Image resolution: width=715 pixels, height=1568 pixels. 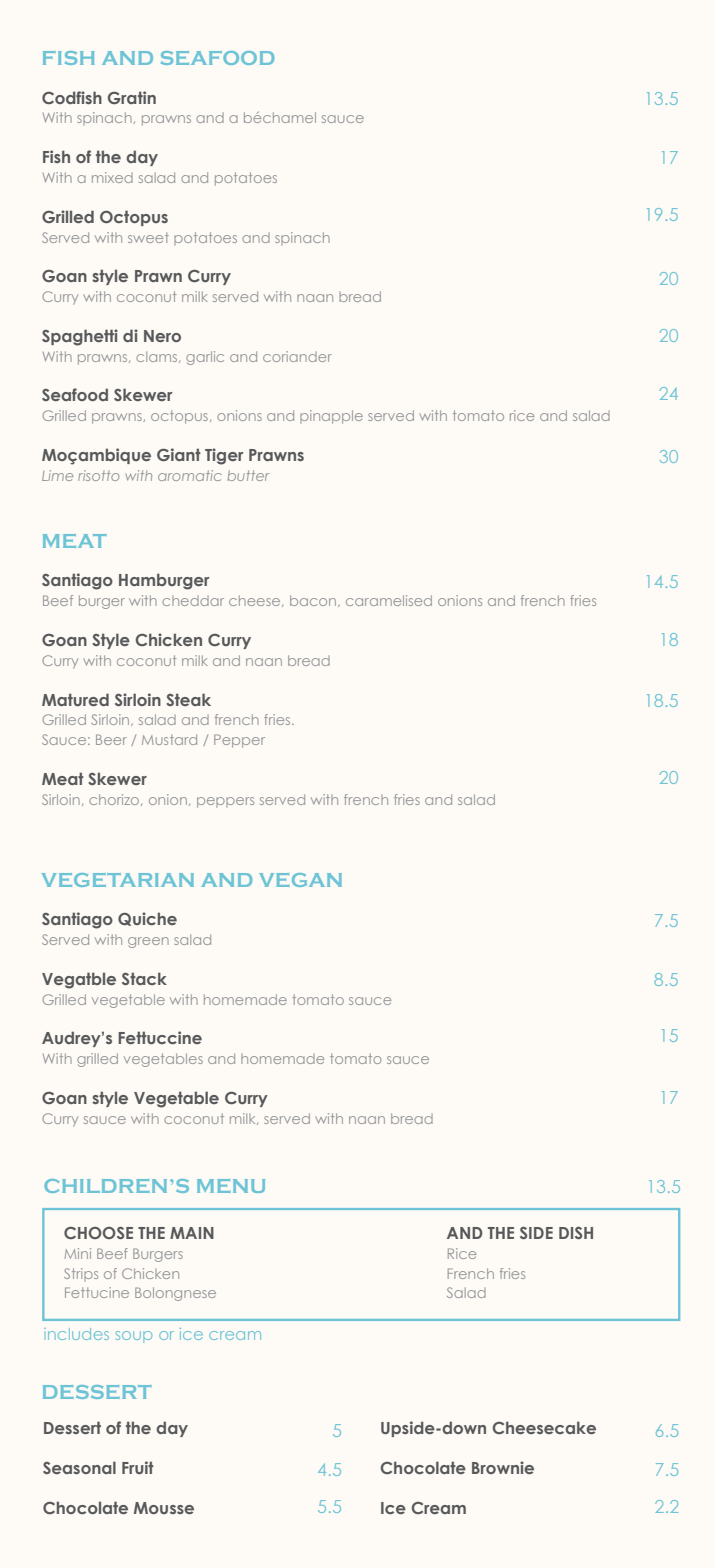 What do you see at coordinates (118, 880) in the screenshot?
I see `VEGETARIAN` at bounding box center [118, 880].
